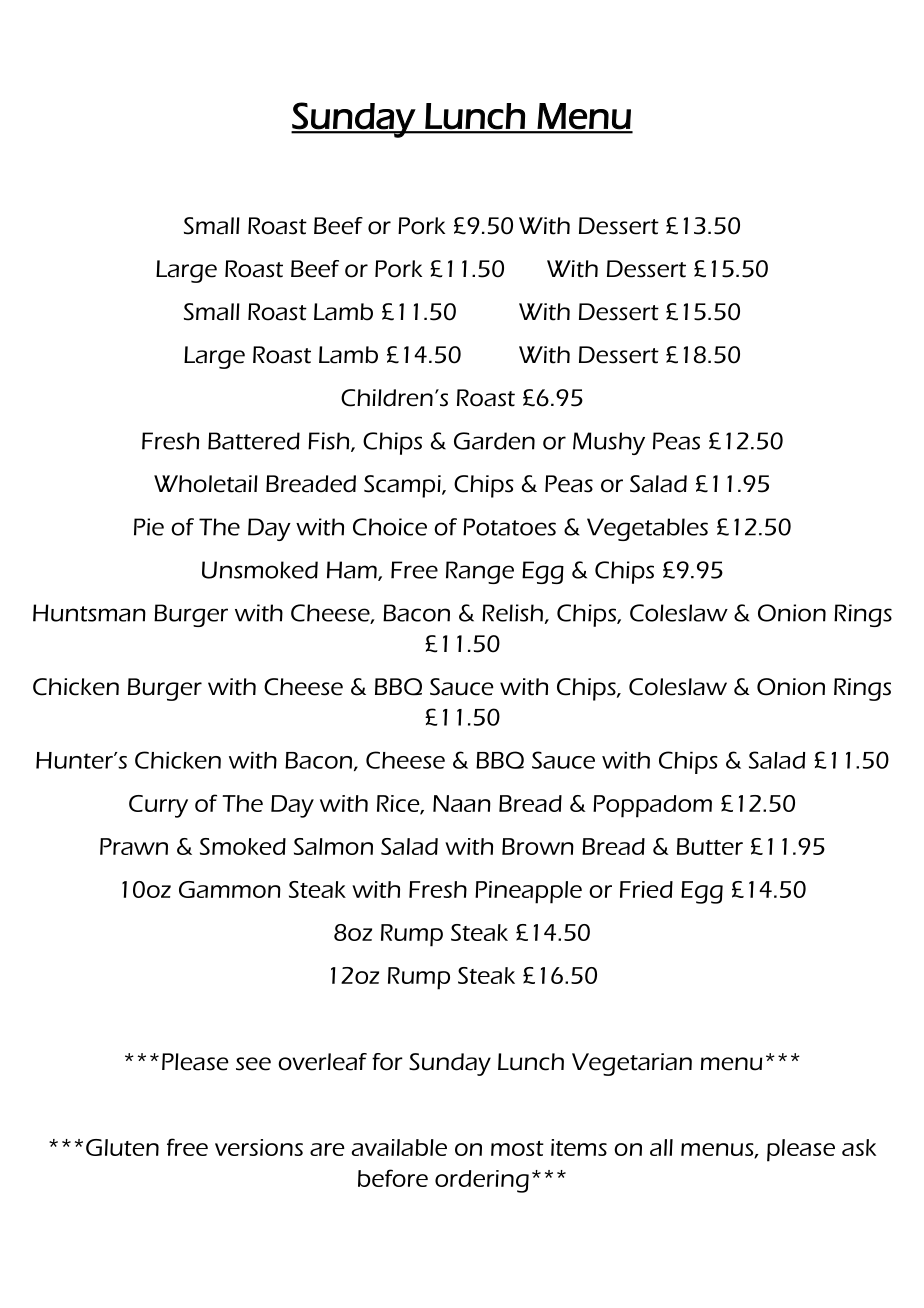 This document has height=1308, width=924. Describe the element at coordinates (122, 1147) in the document. I see `Gluten` at that location.
